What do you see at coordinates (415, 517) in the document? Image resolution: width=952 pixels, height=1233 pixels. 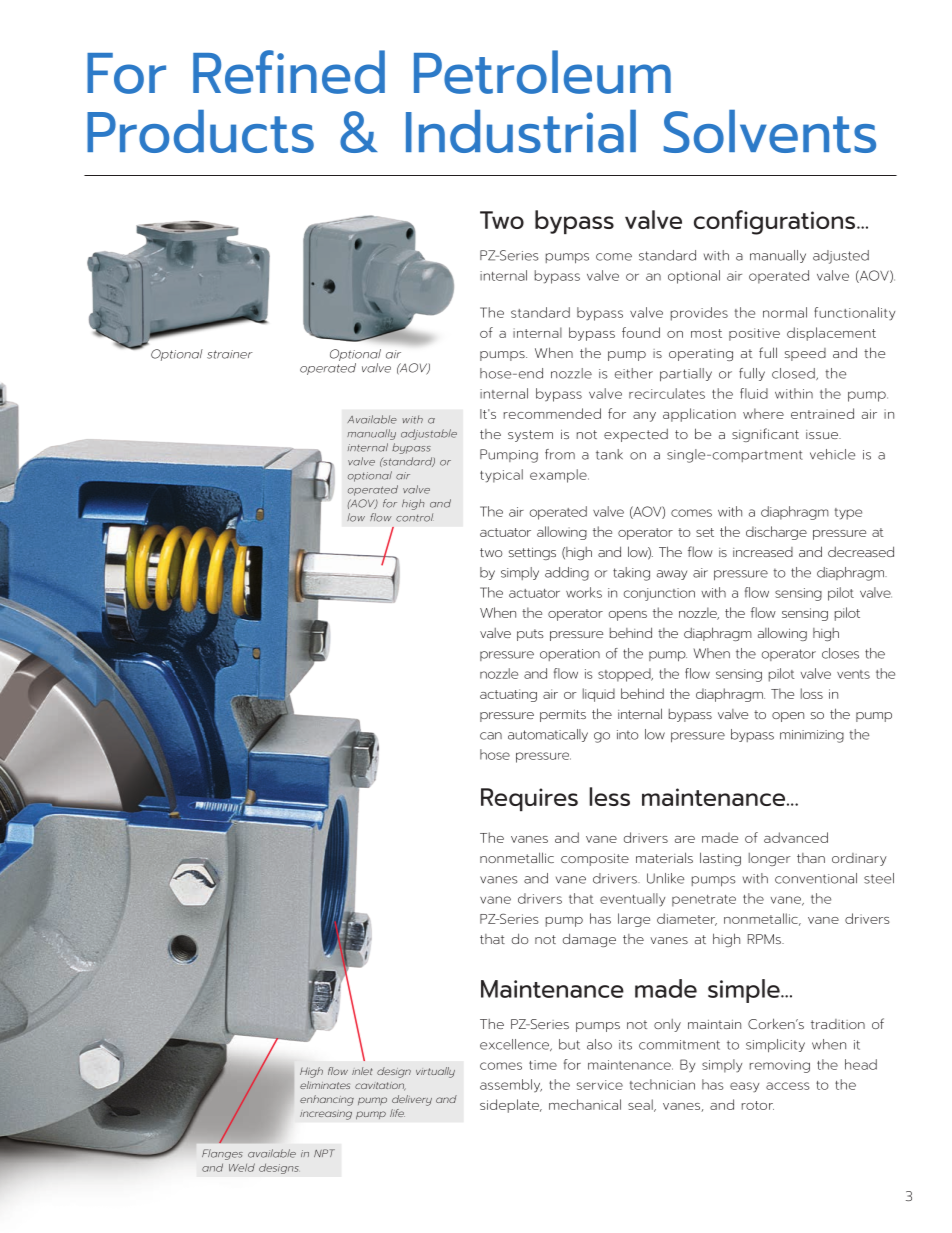 I see `control` at bounding box center [415, 517].
